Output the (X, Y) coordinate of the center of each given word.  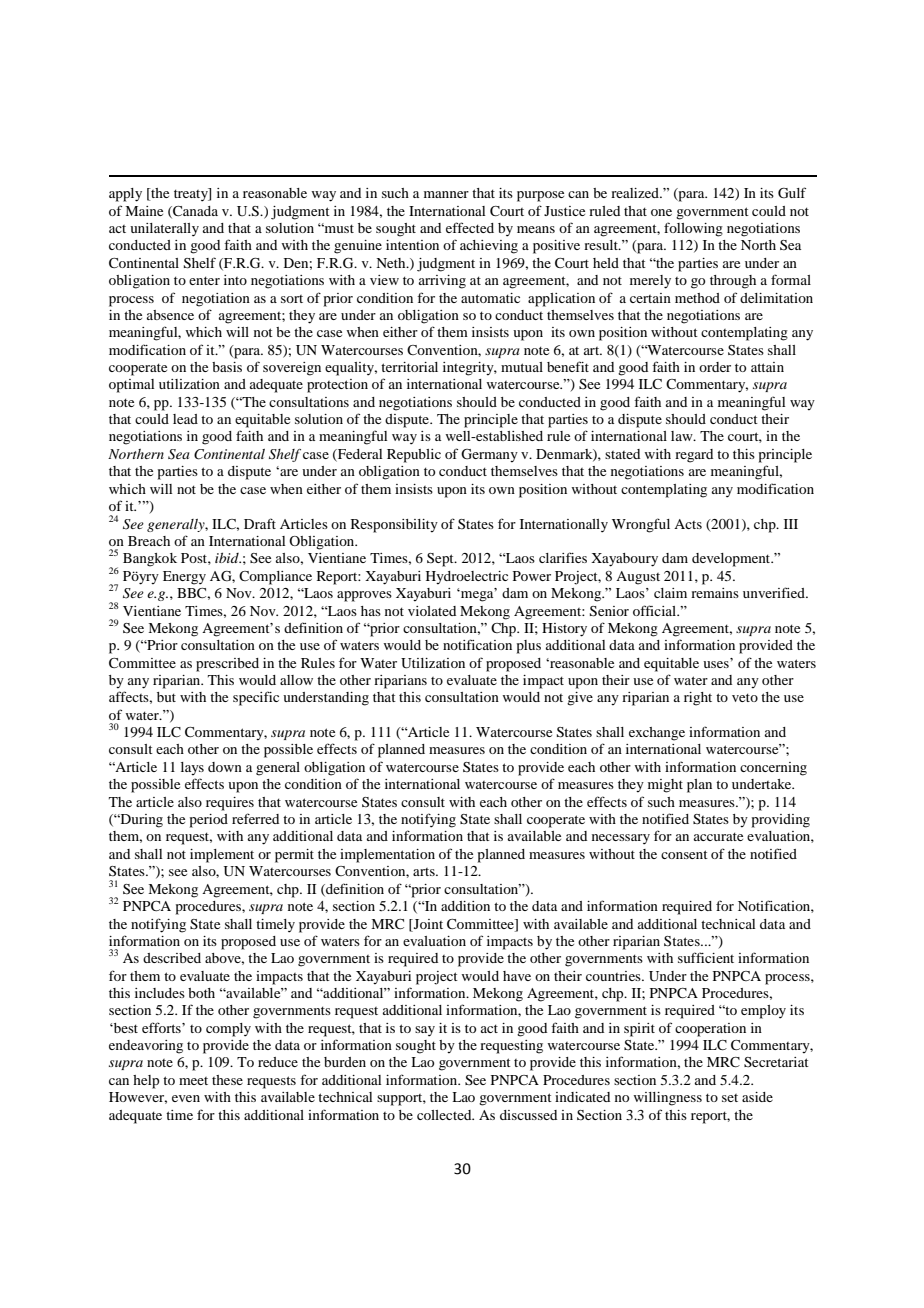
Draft (260, 523)
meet (193, 1081)
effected (470, 227)
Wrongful (641, 525)
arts (425, 872)
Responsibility (394, 526)
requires (230, 804)
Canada (194, 212)
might (665, 786)
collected (445, 1115)
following (693, 229)
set (730, 1098)
